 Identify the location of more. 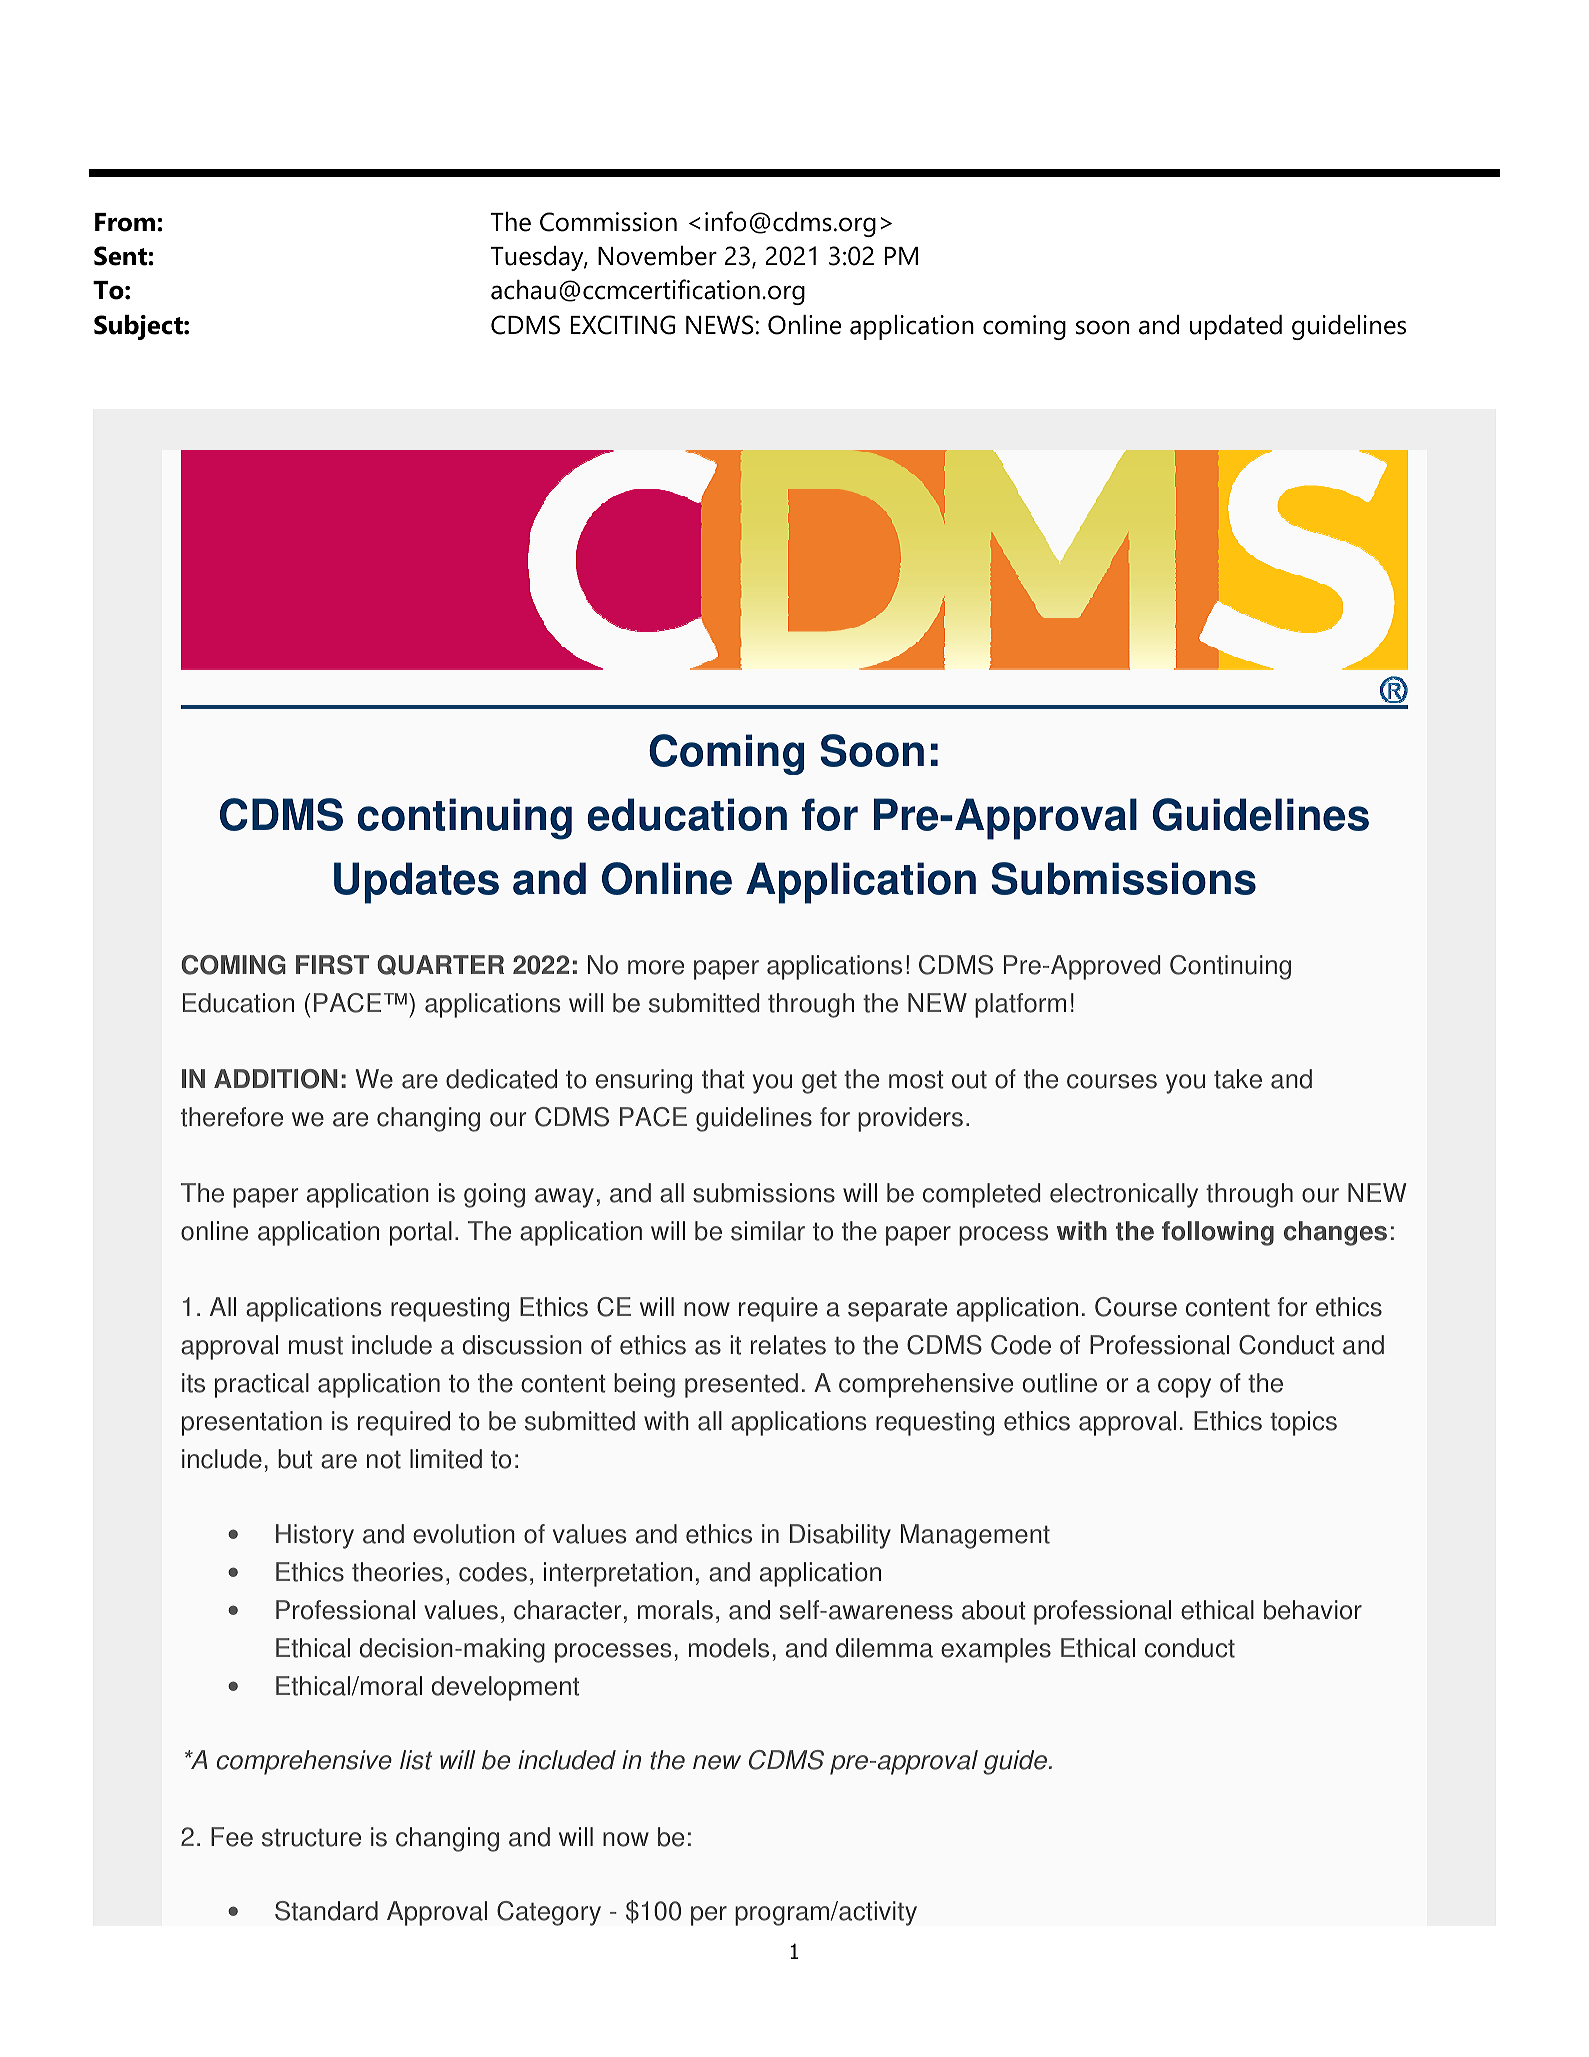
(656, 967).
